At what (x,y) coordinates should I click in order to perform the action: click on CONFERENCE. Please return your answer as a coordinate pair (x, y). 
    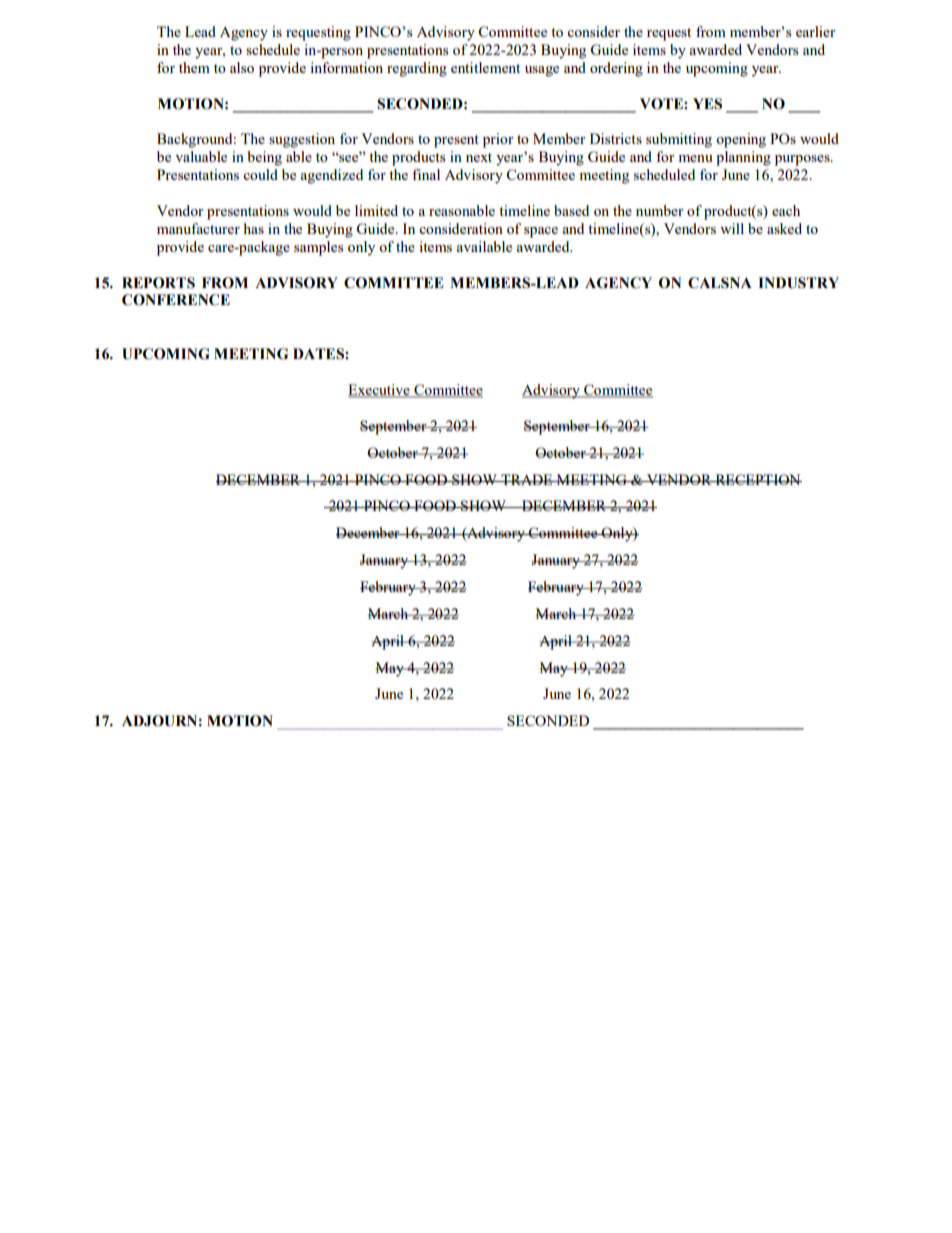
    Looking at the image, I should click on (176, 300).
